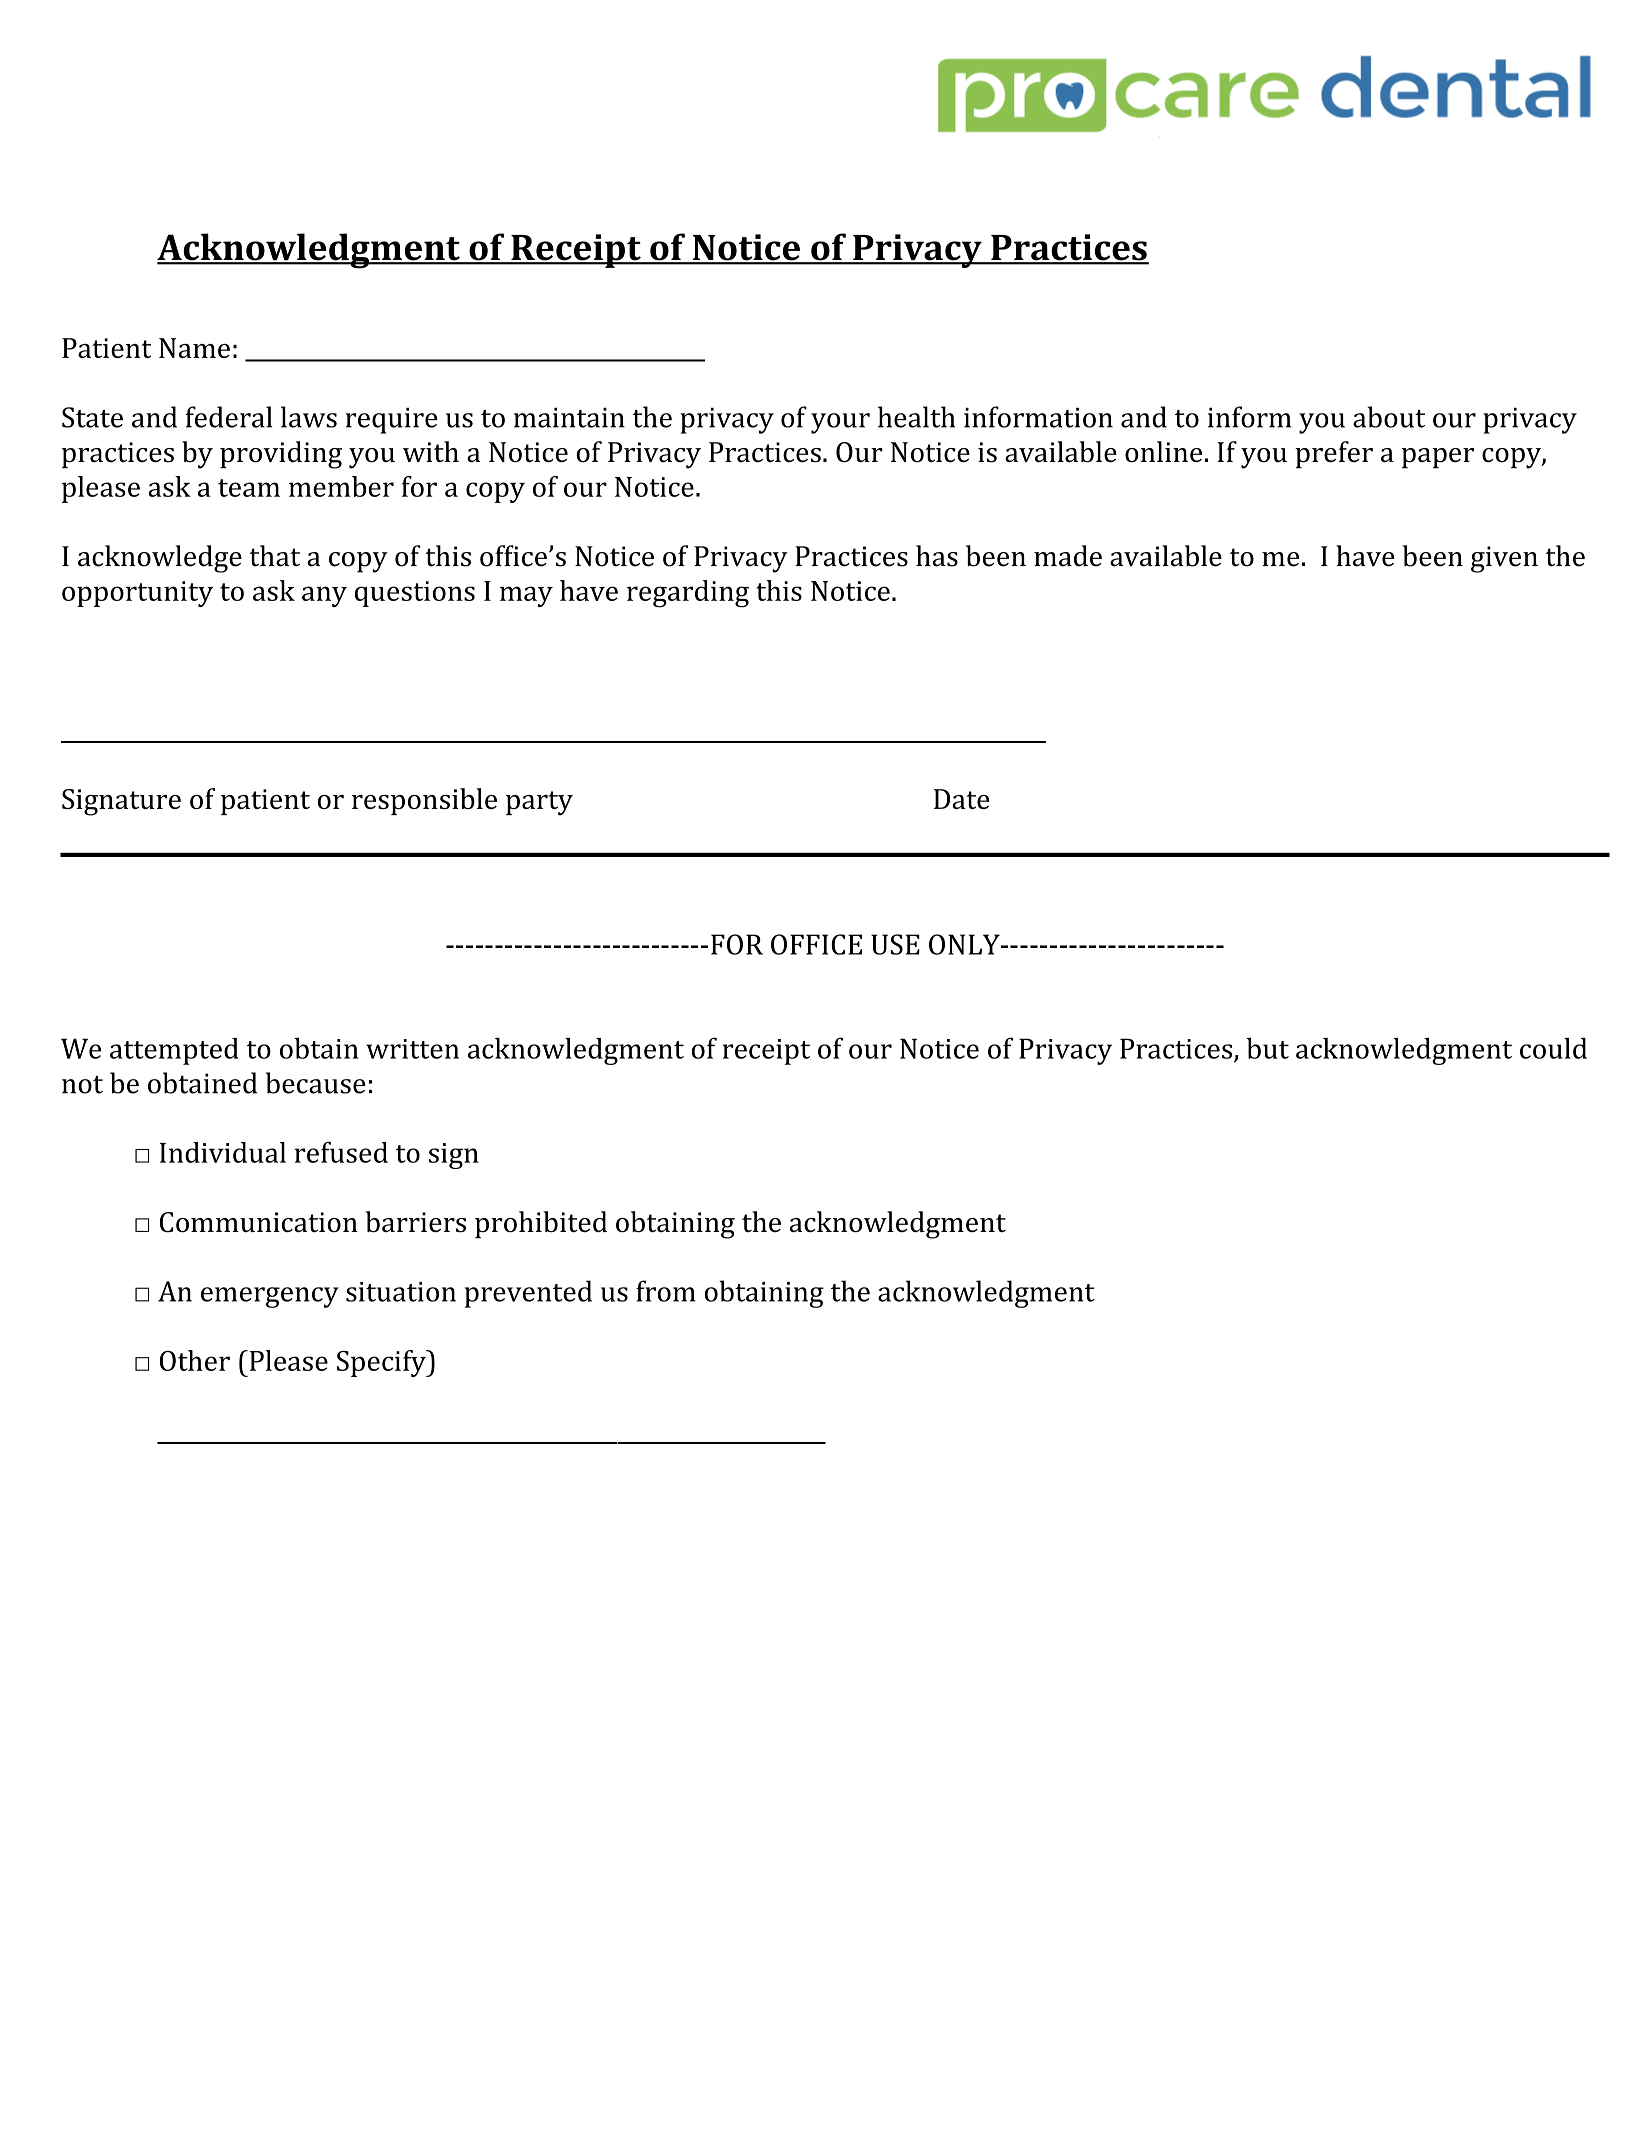 The height and width of the image is (2130, 1646). Describe the element at coordinates (666, 1291) in the image. I see `from` at that location.
